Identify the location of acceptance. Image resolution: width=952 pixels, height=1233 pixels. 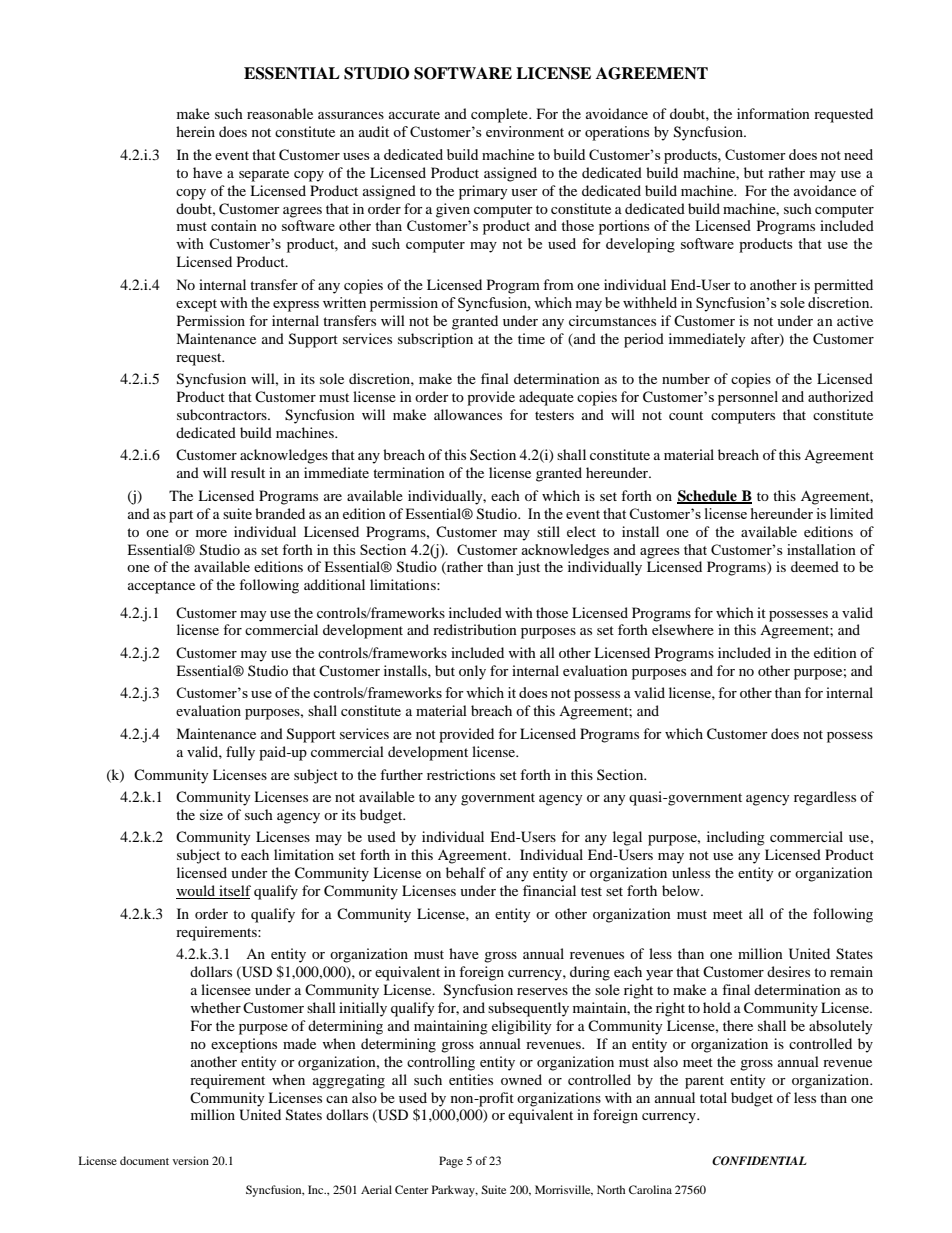
(161, 587).
